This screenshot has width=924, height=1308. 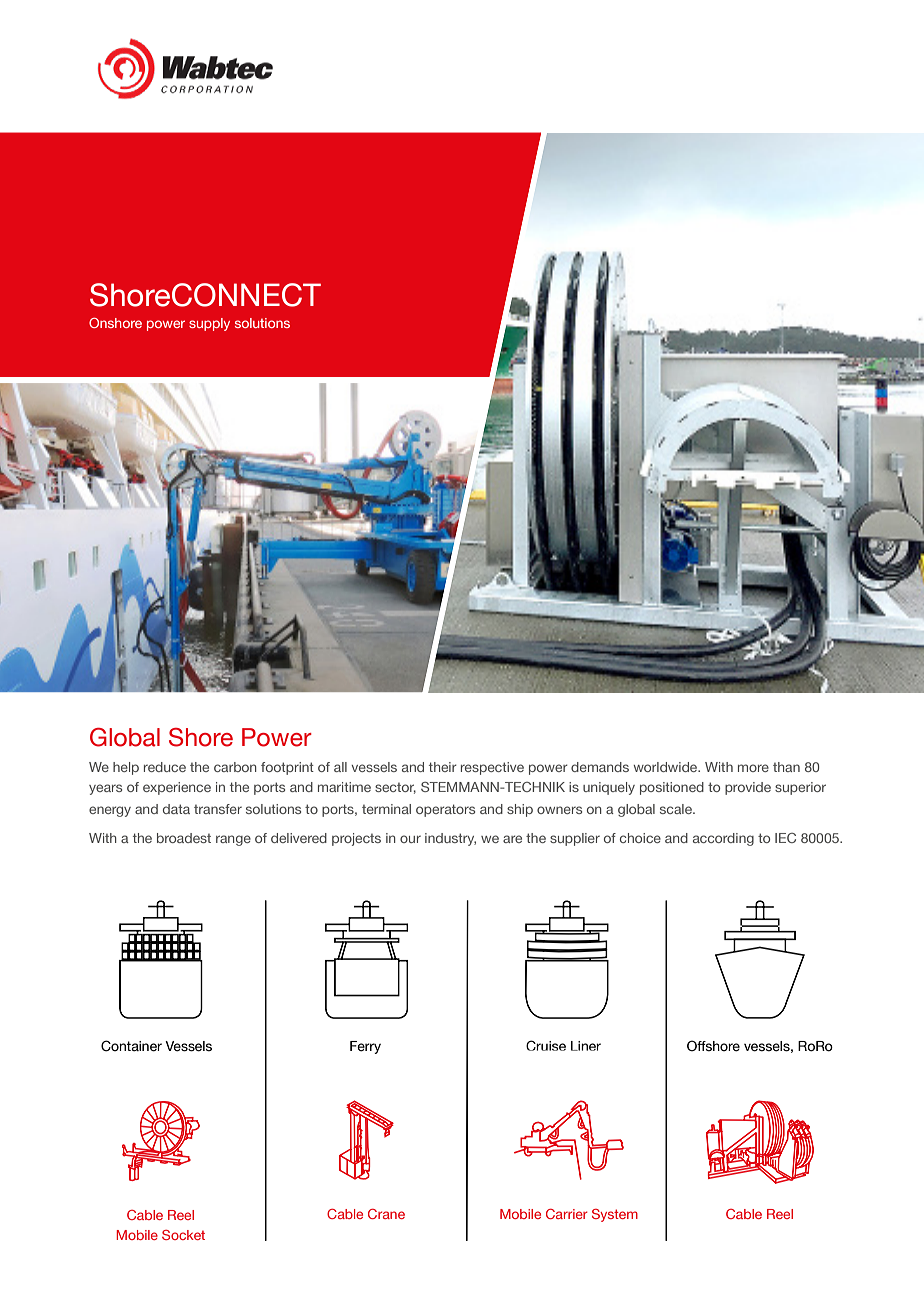 What do you see at coordinates (753, 768) in the screenshot?
I see `more` at bounding box center [753, 768].
